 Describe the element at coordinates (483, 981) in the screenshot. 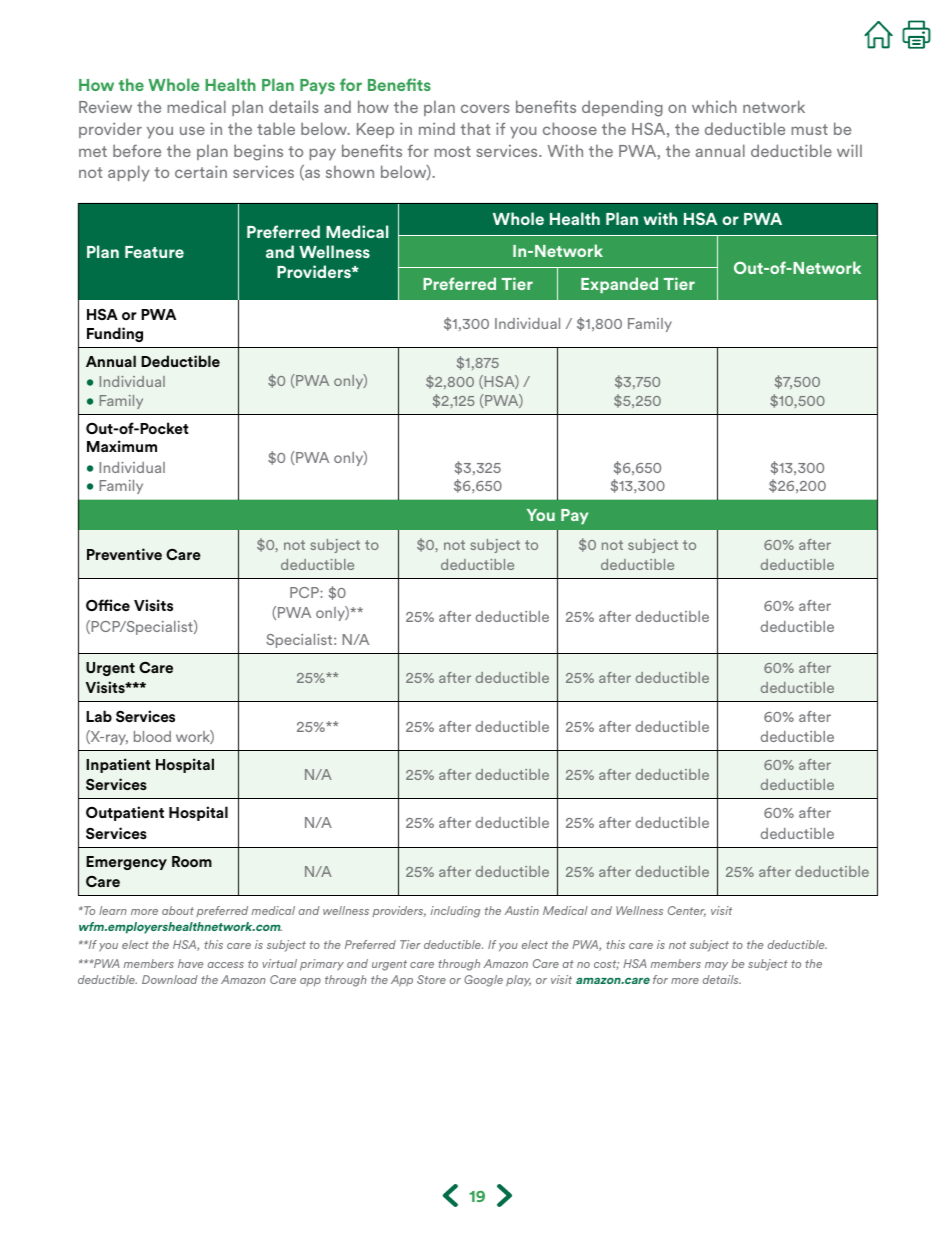

I see `Google` at that location.
